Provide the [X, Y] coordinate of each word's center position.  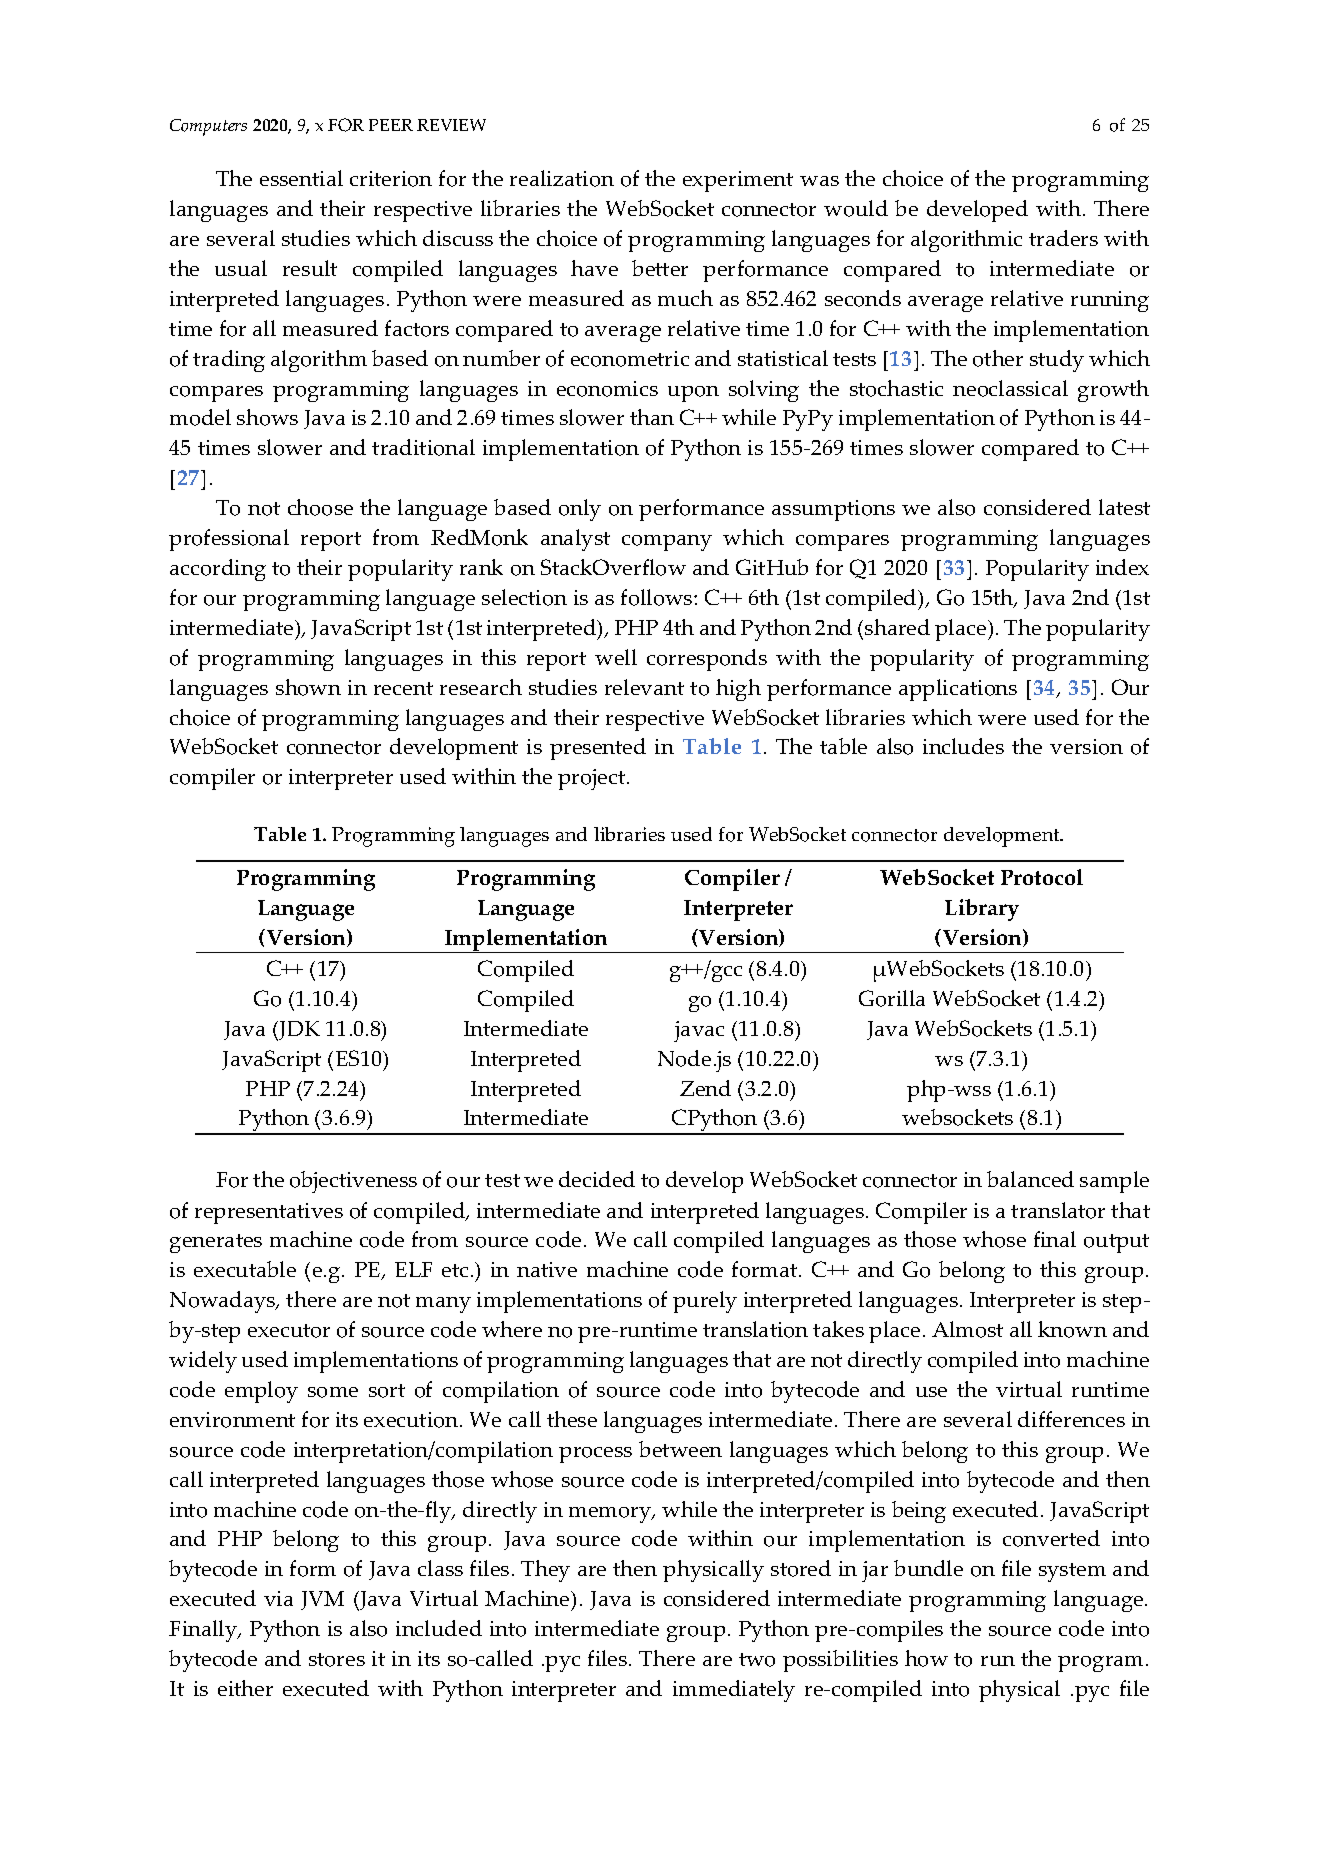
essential [301, 178]
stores [337, 1660]
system [1072, 1572]
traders [1063, 238]
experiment [738, 181]
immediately [734, 1691]
